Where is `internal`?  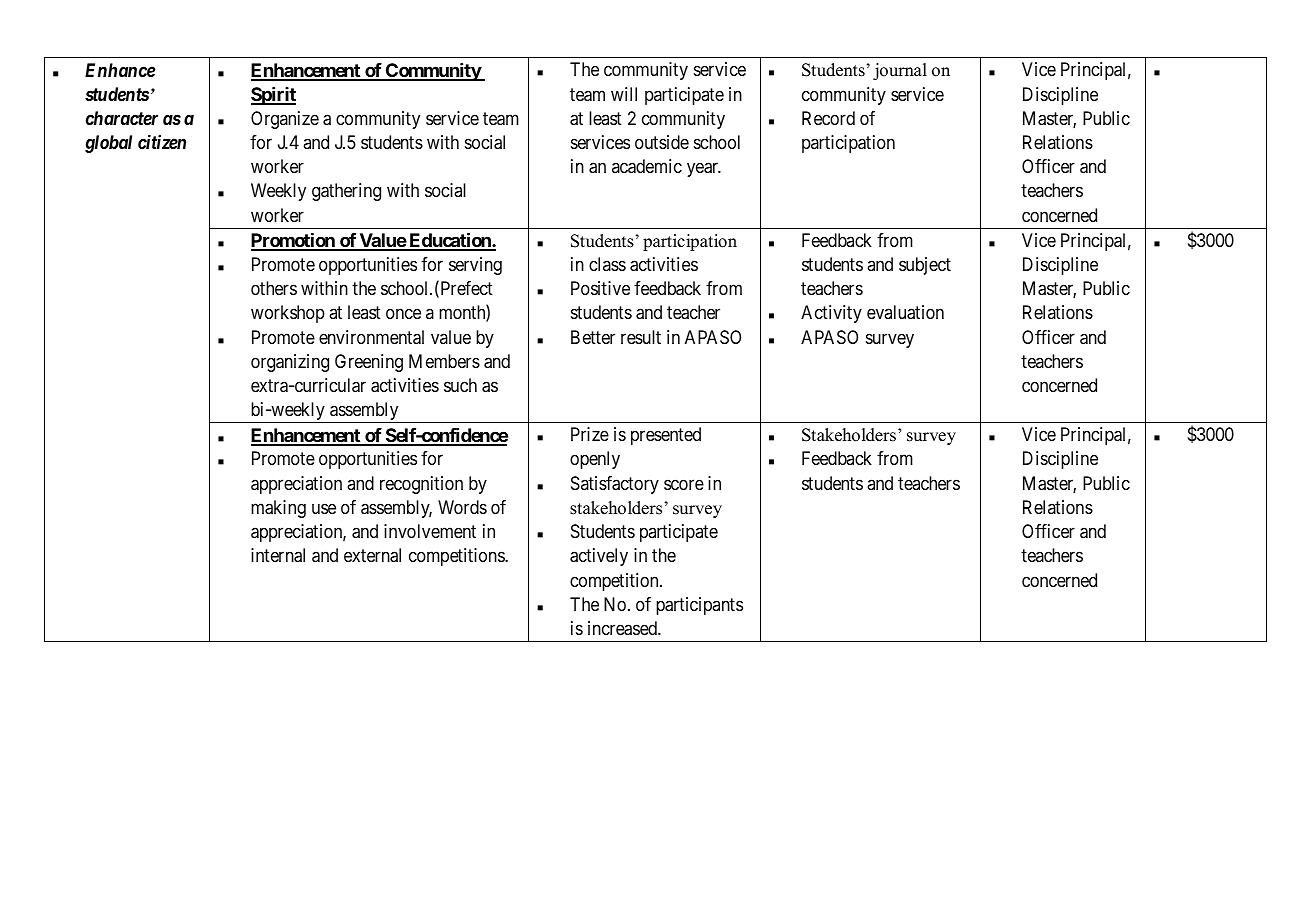
internal is located at coordinates (278, 555).
